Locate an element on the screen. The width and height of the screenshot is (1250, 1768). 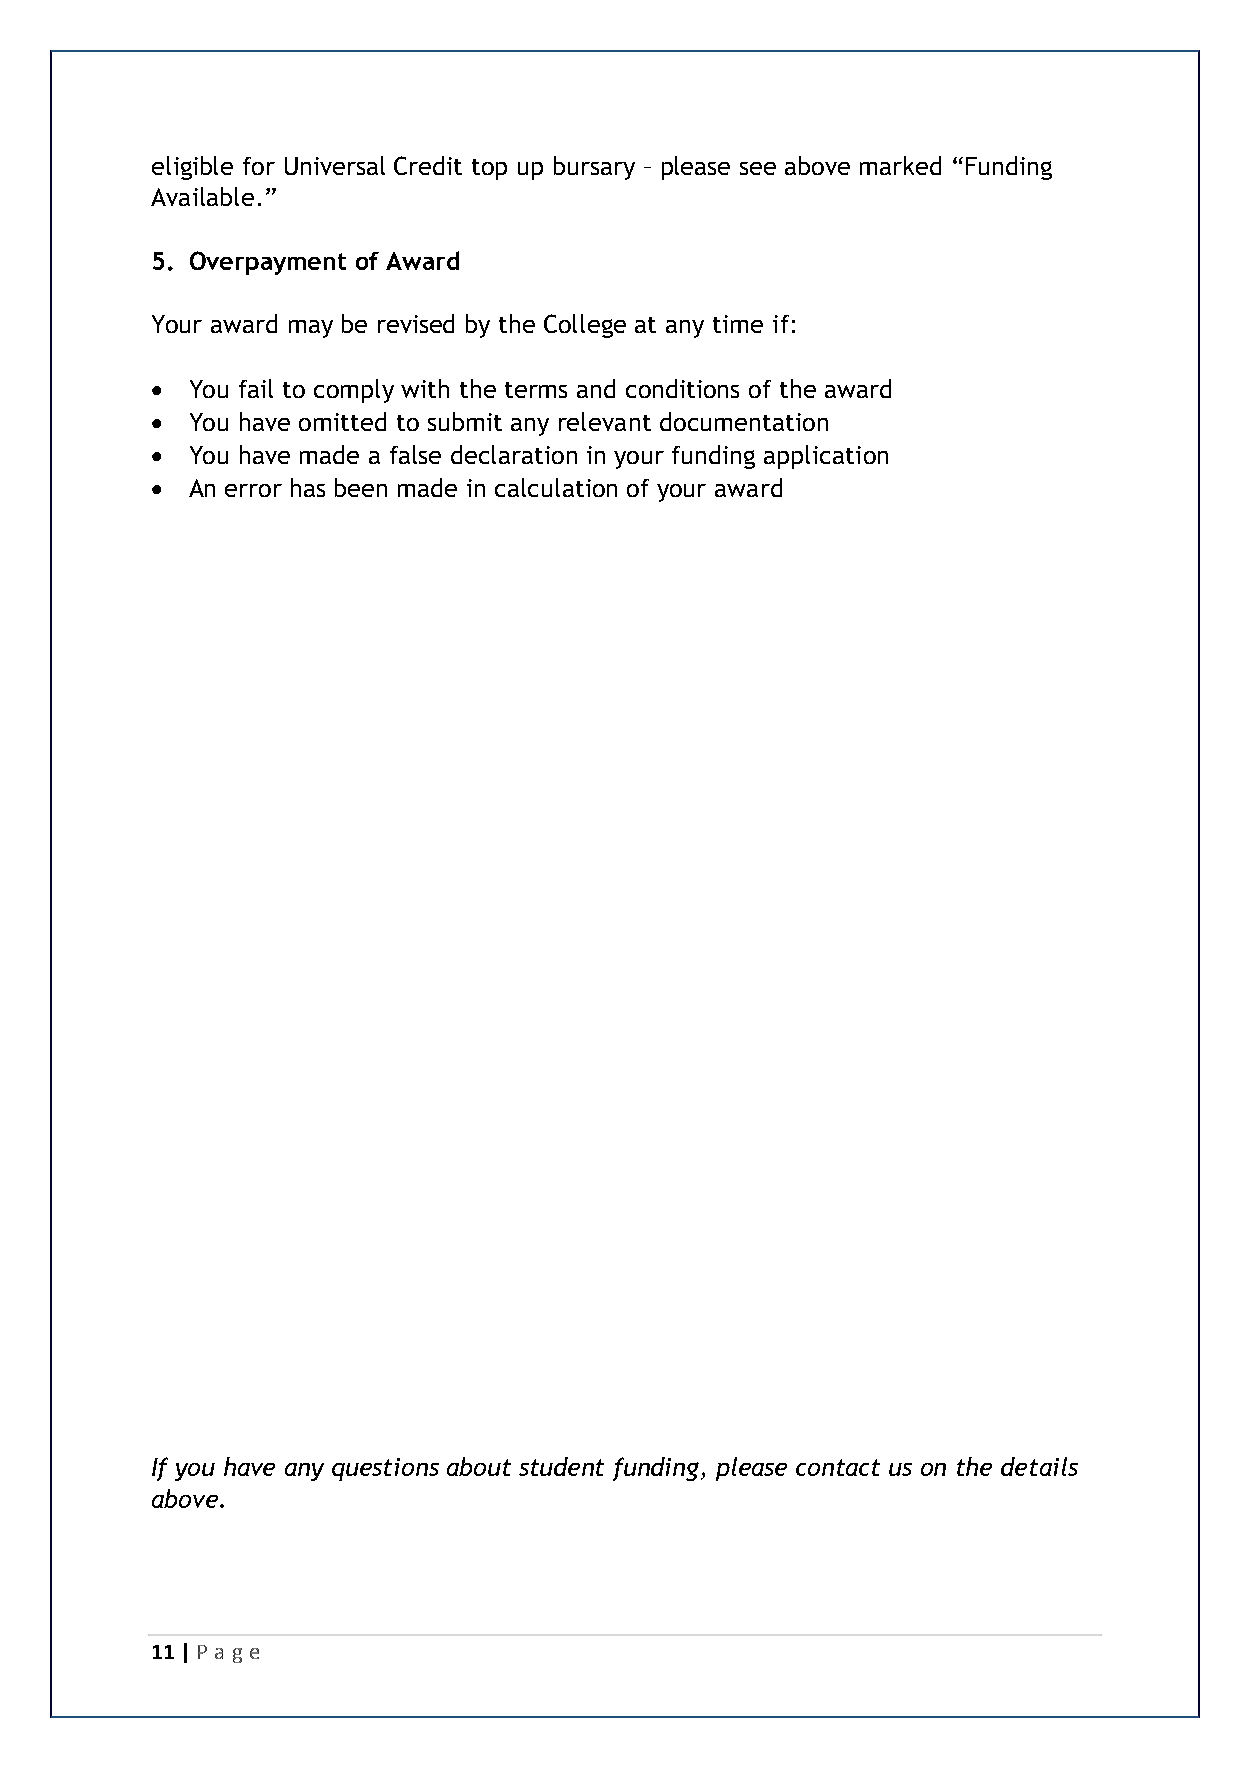
for is located at coordinates (259, 166).
